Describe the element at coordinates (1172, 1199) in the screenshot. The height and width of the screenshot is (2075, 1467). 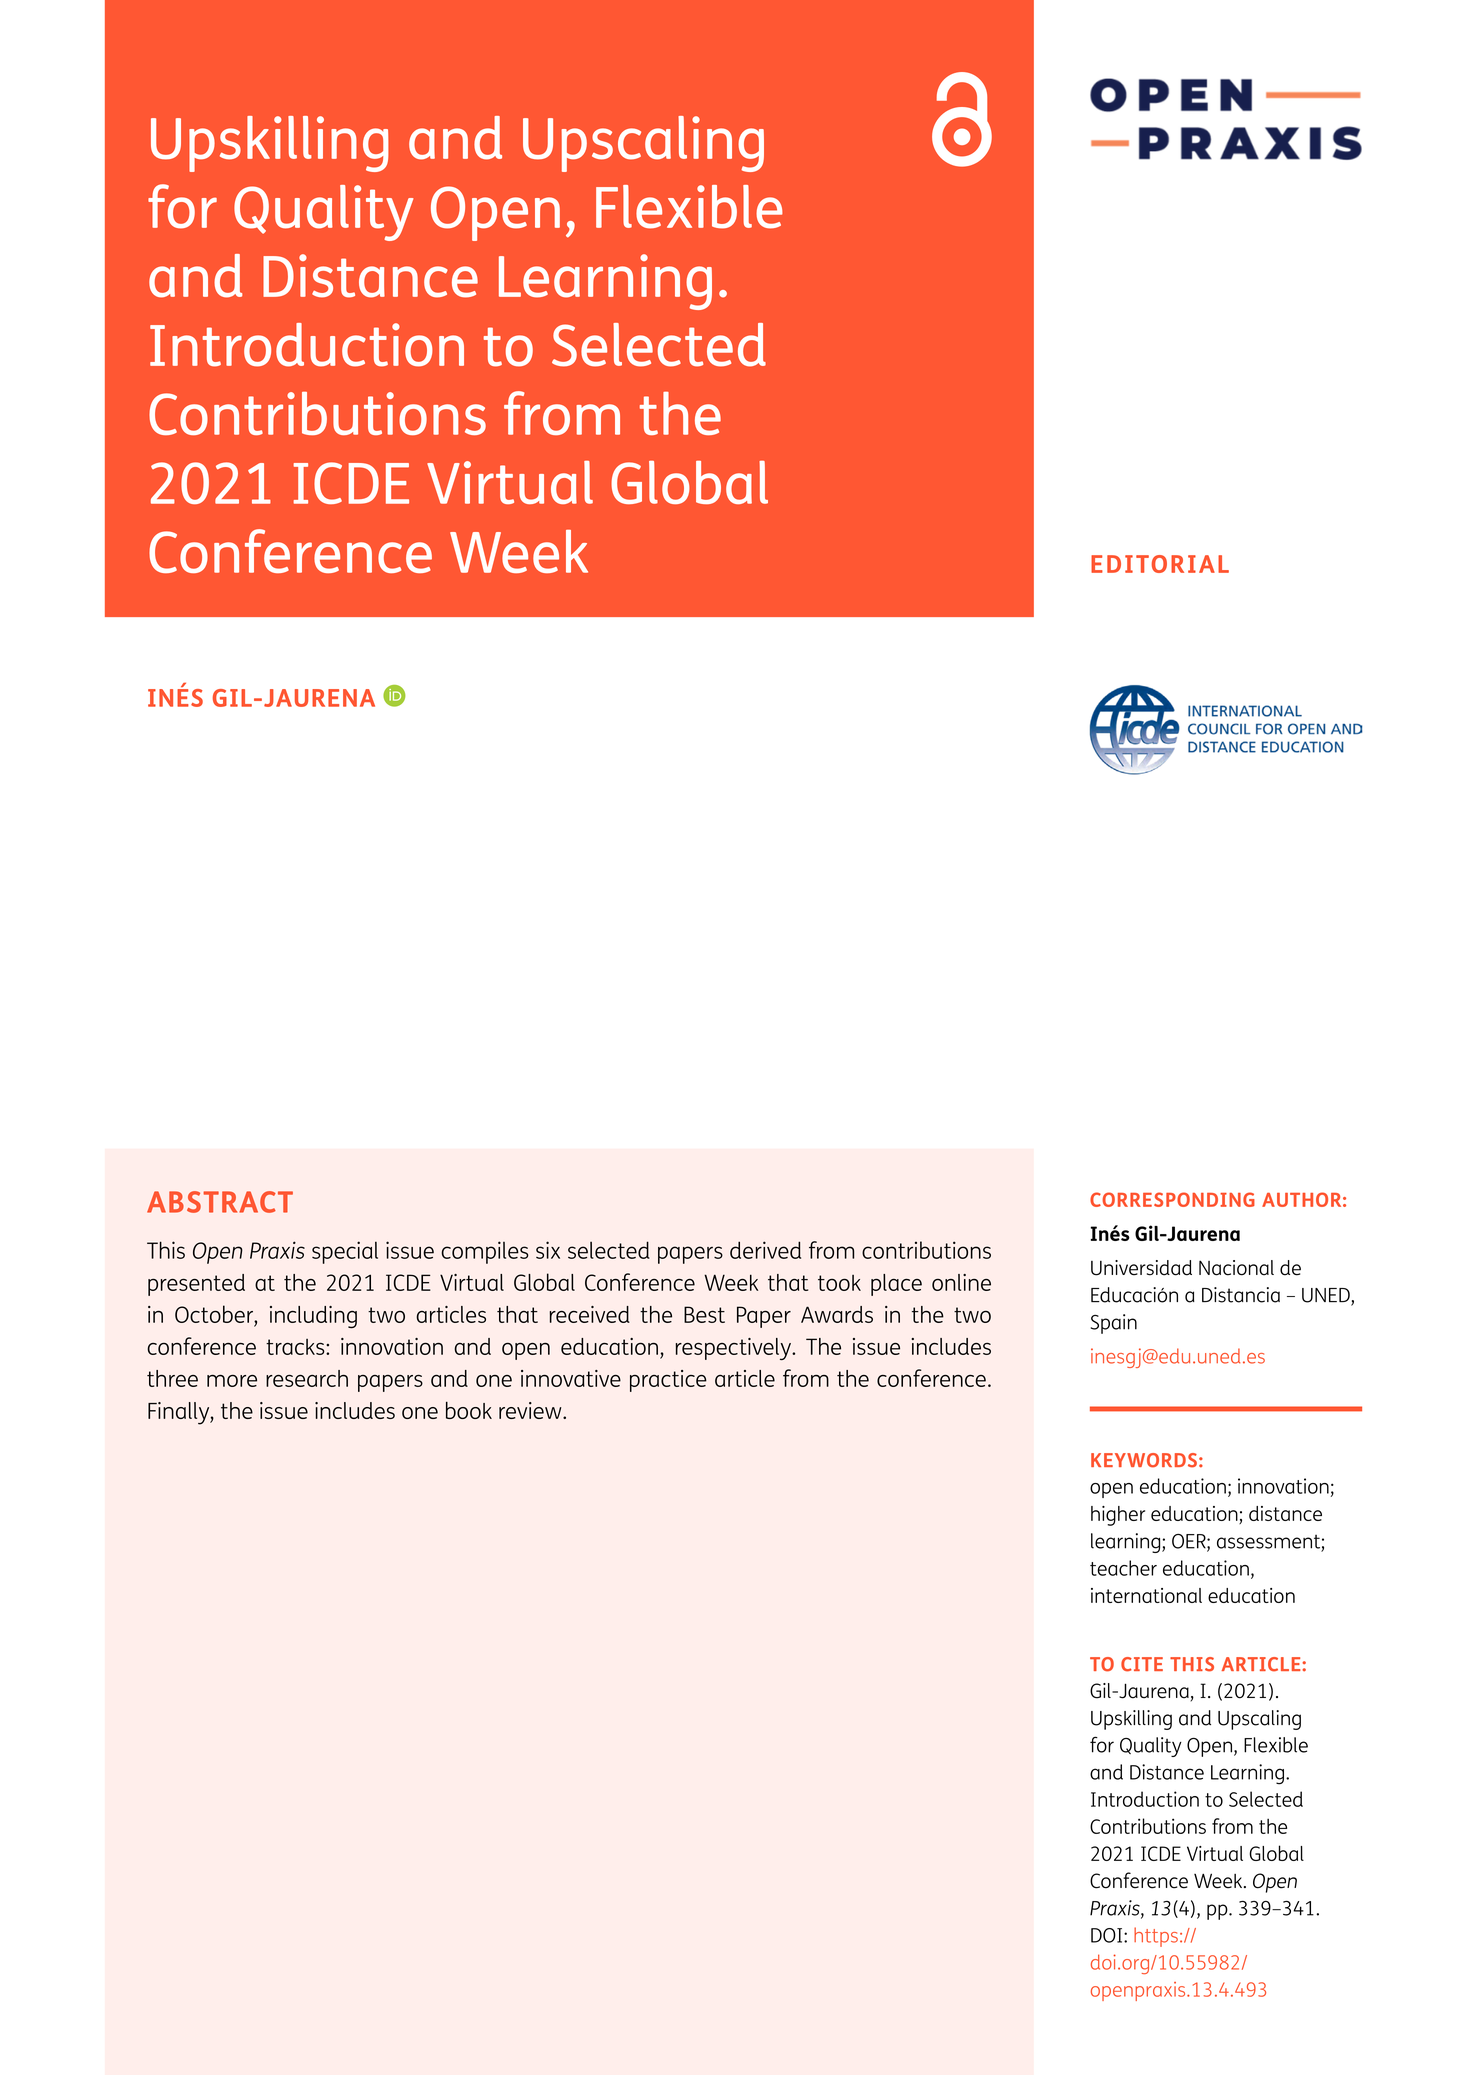
I see `CORRESPONDING` at that location.
